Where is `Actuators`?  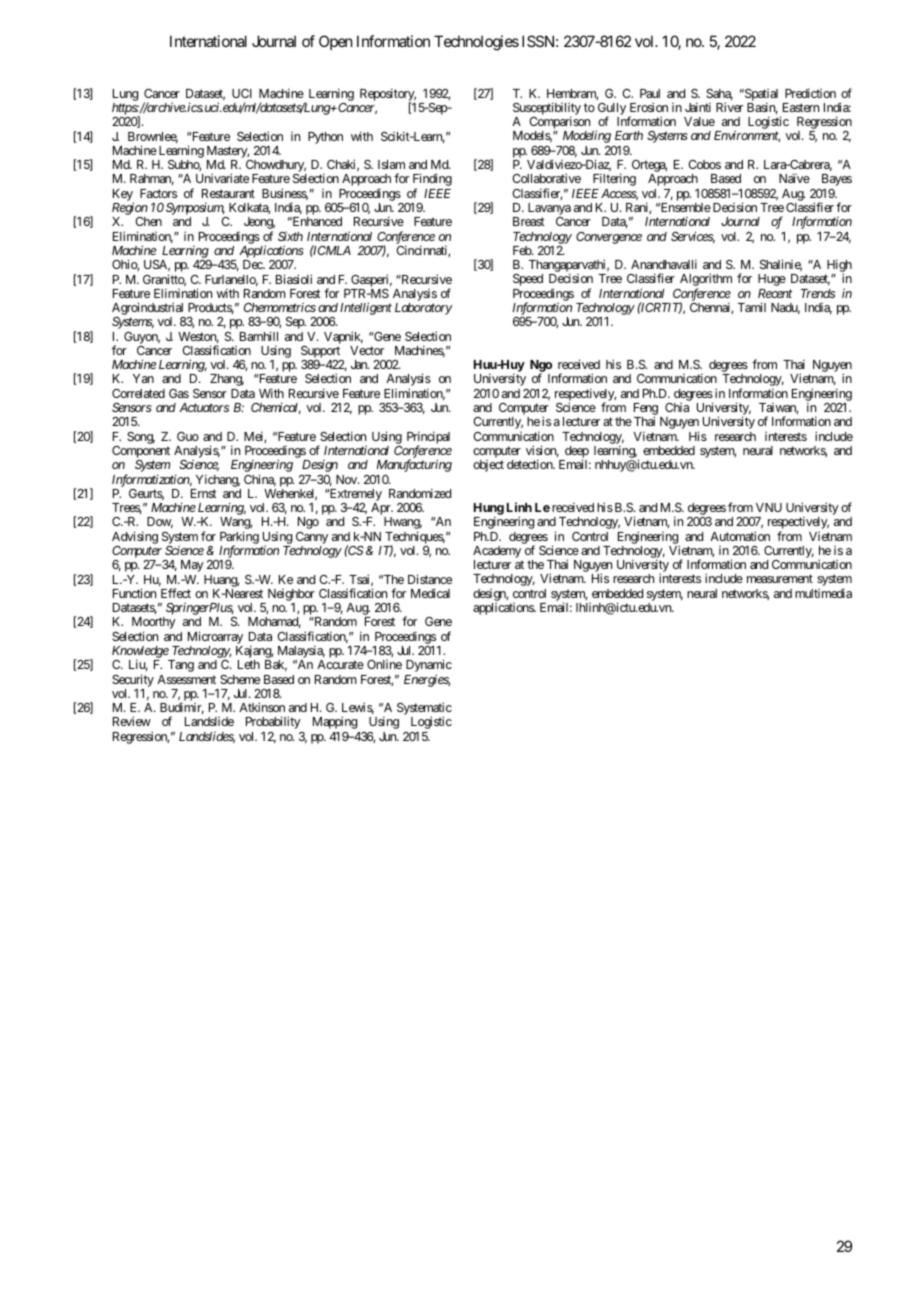 Actuators is located at coordinates (204, 407).
